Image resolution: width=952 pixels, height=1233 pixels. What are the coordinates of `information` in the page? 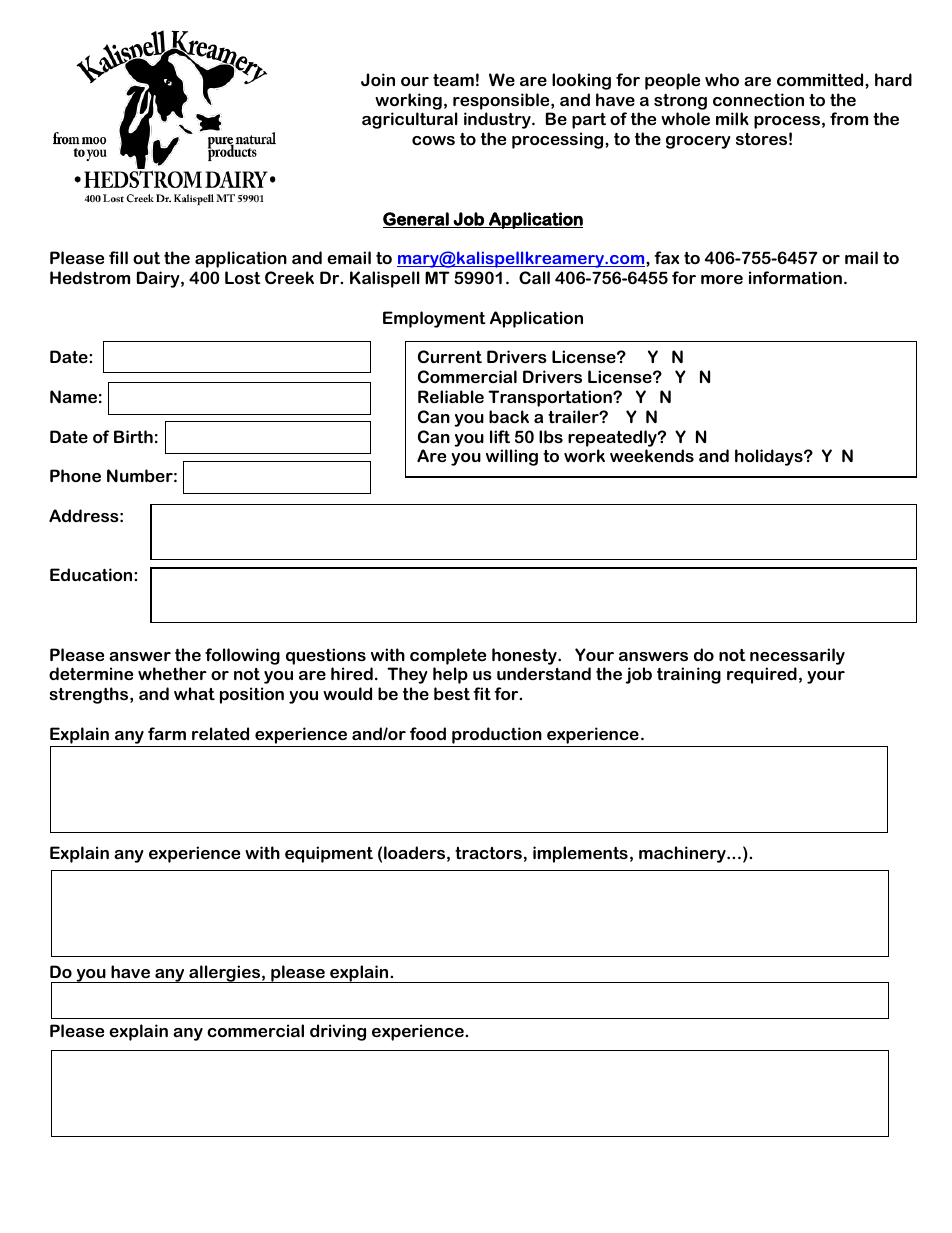 It's located at (795, 277).
